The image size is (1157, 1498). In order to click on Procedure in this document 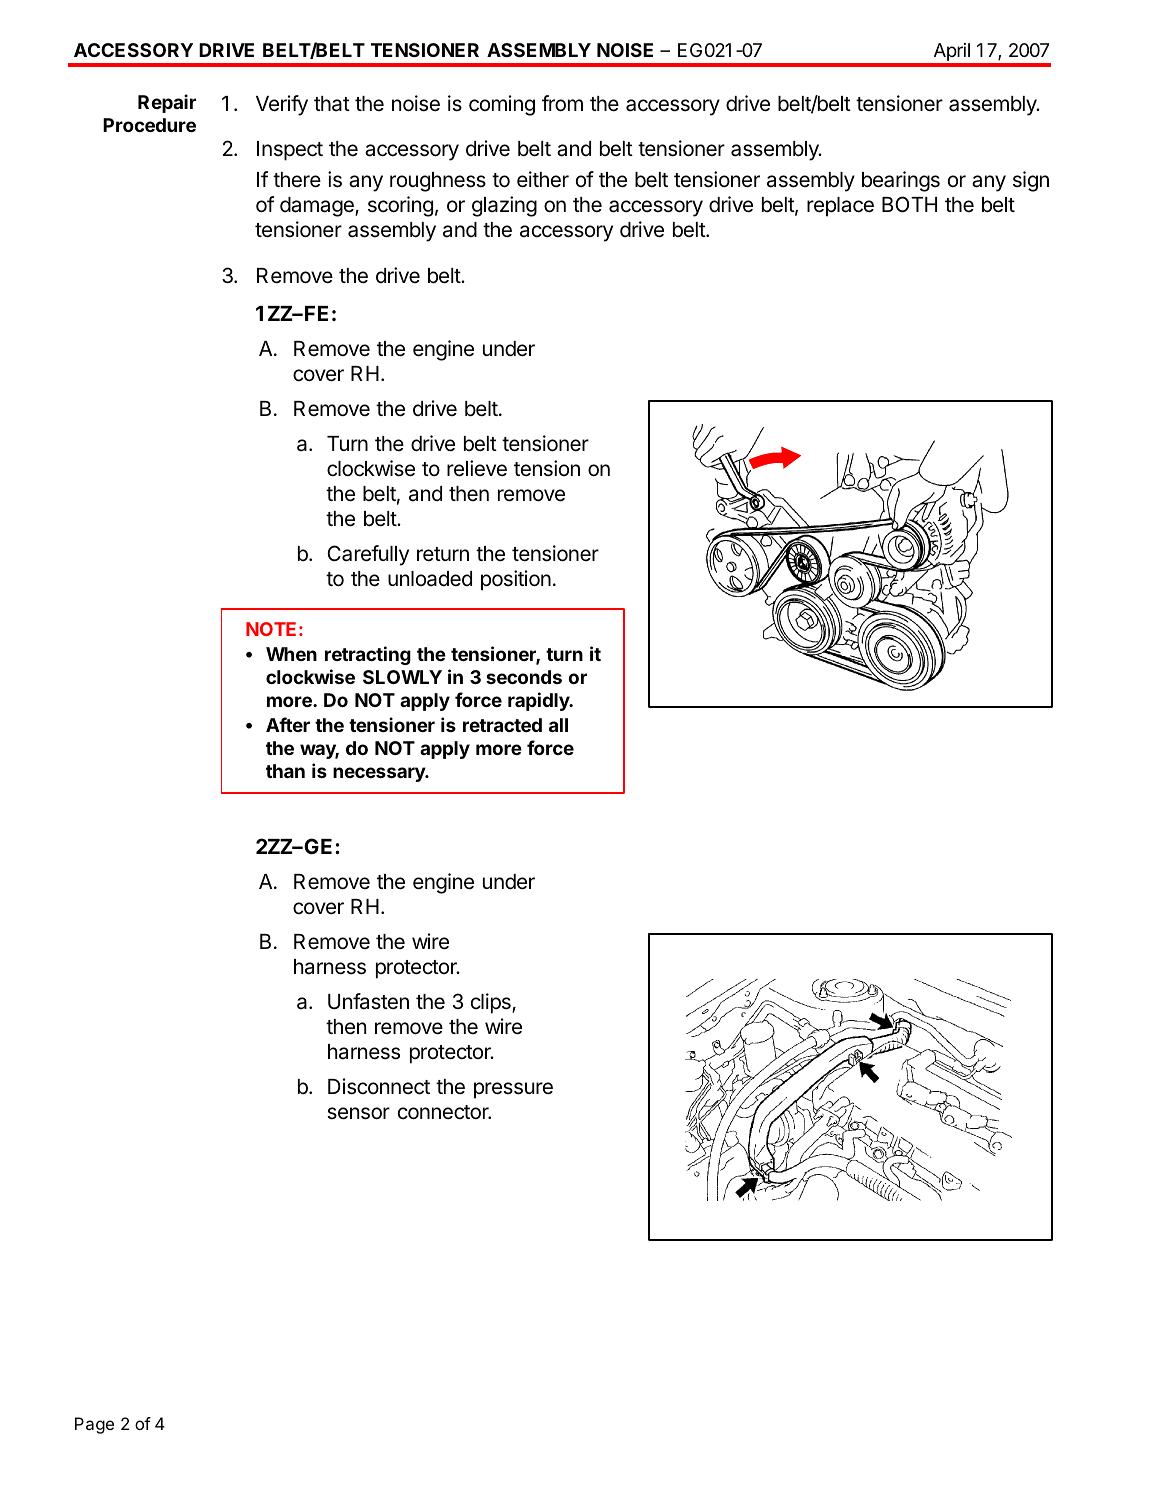, I will do `click(149, 125)`.
